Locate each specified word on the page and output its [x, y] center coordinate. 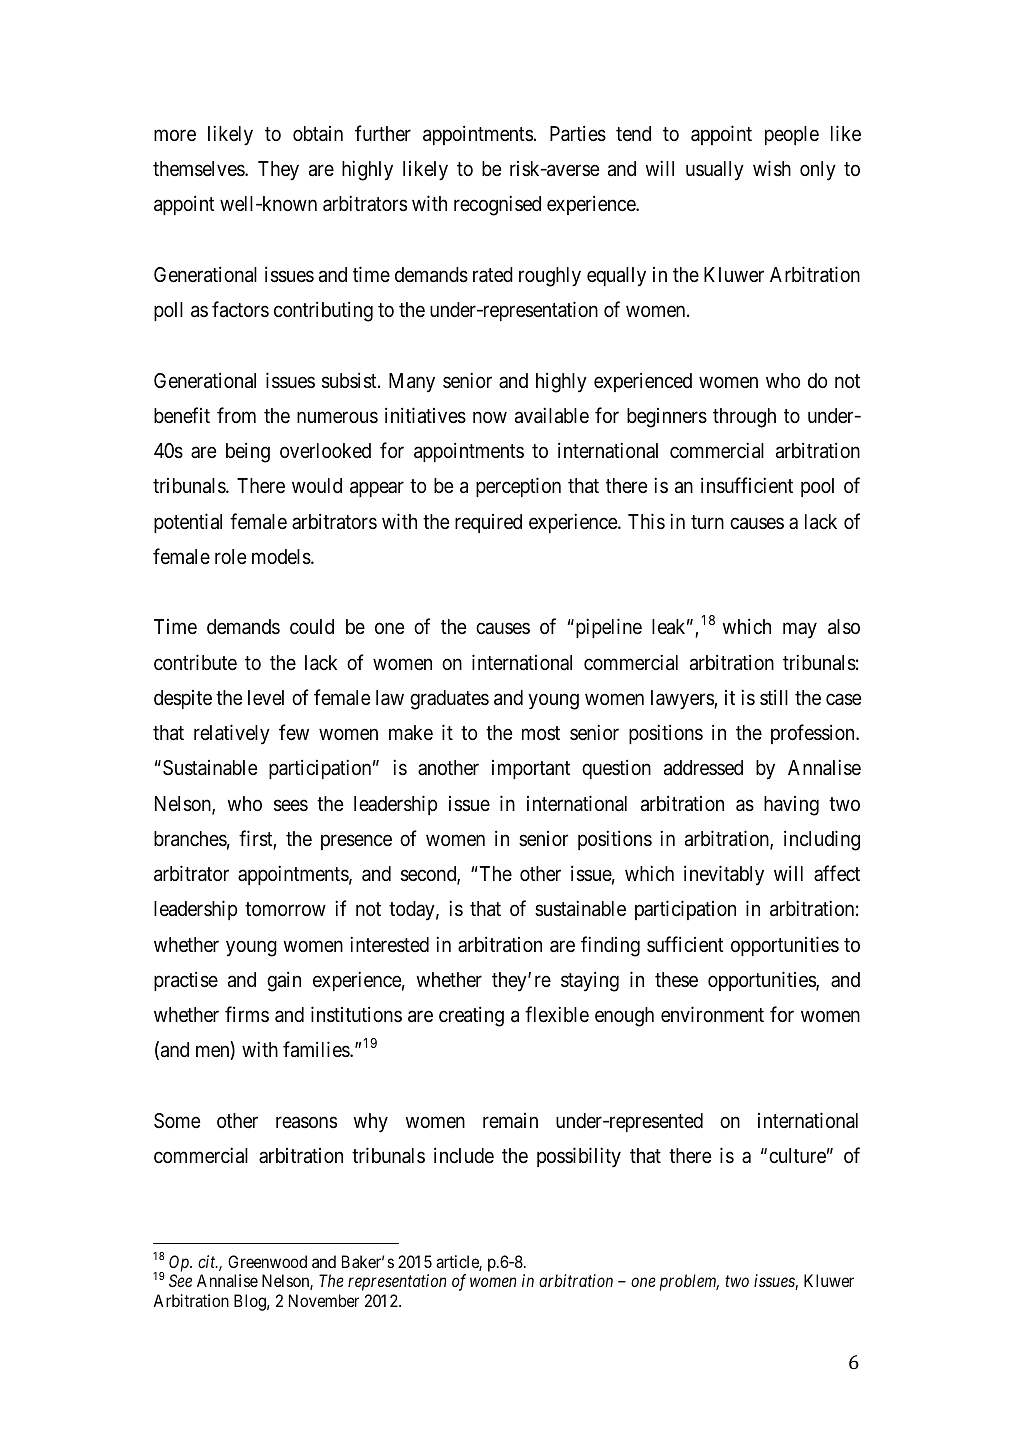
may [800, 631]
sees [291, 805]
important [531, 769]
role [231, 556]
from [236, 415]
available [552, 415]
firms [247, 1014]
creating [471, 1016]
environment [712, 1014]
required [488, 523]
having [791, 806]
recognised [497, 206]
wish [772, 168]
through [744, 418]
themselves [199, 168]
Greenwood [267, 1261]
